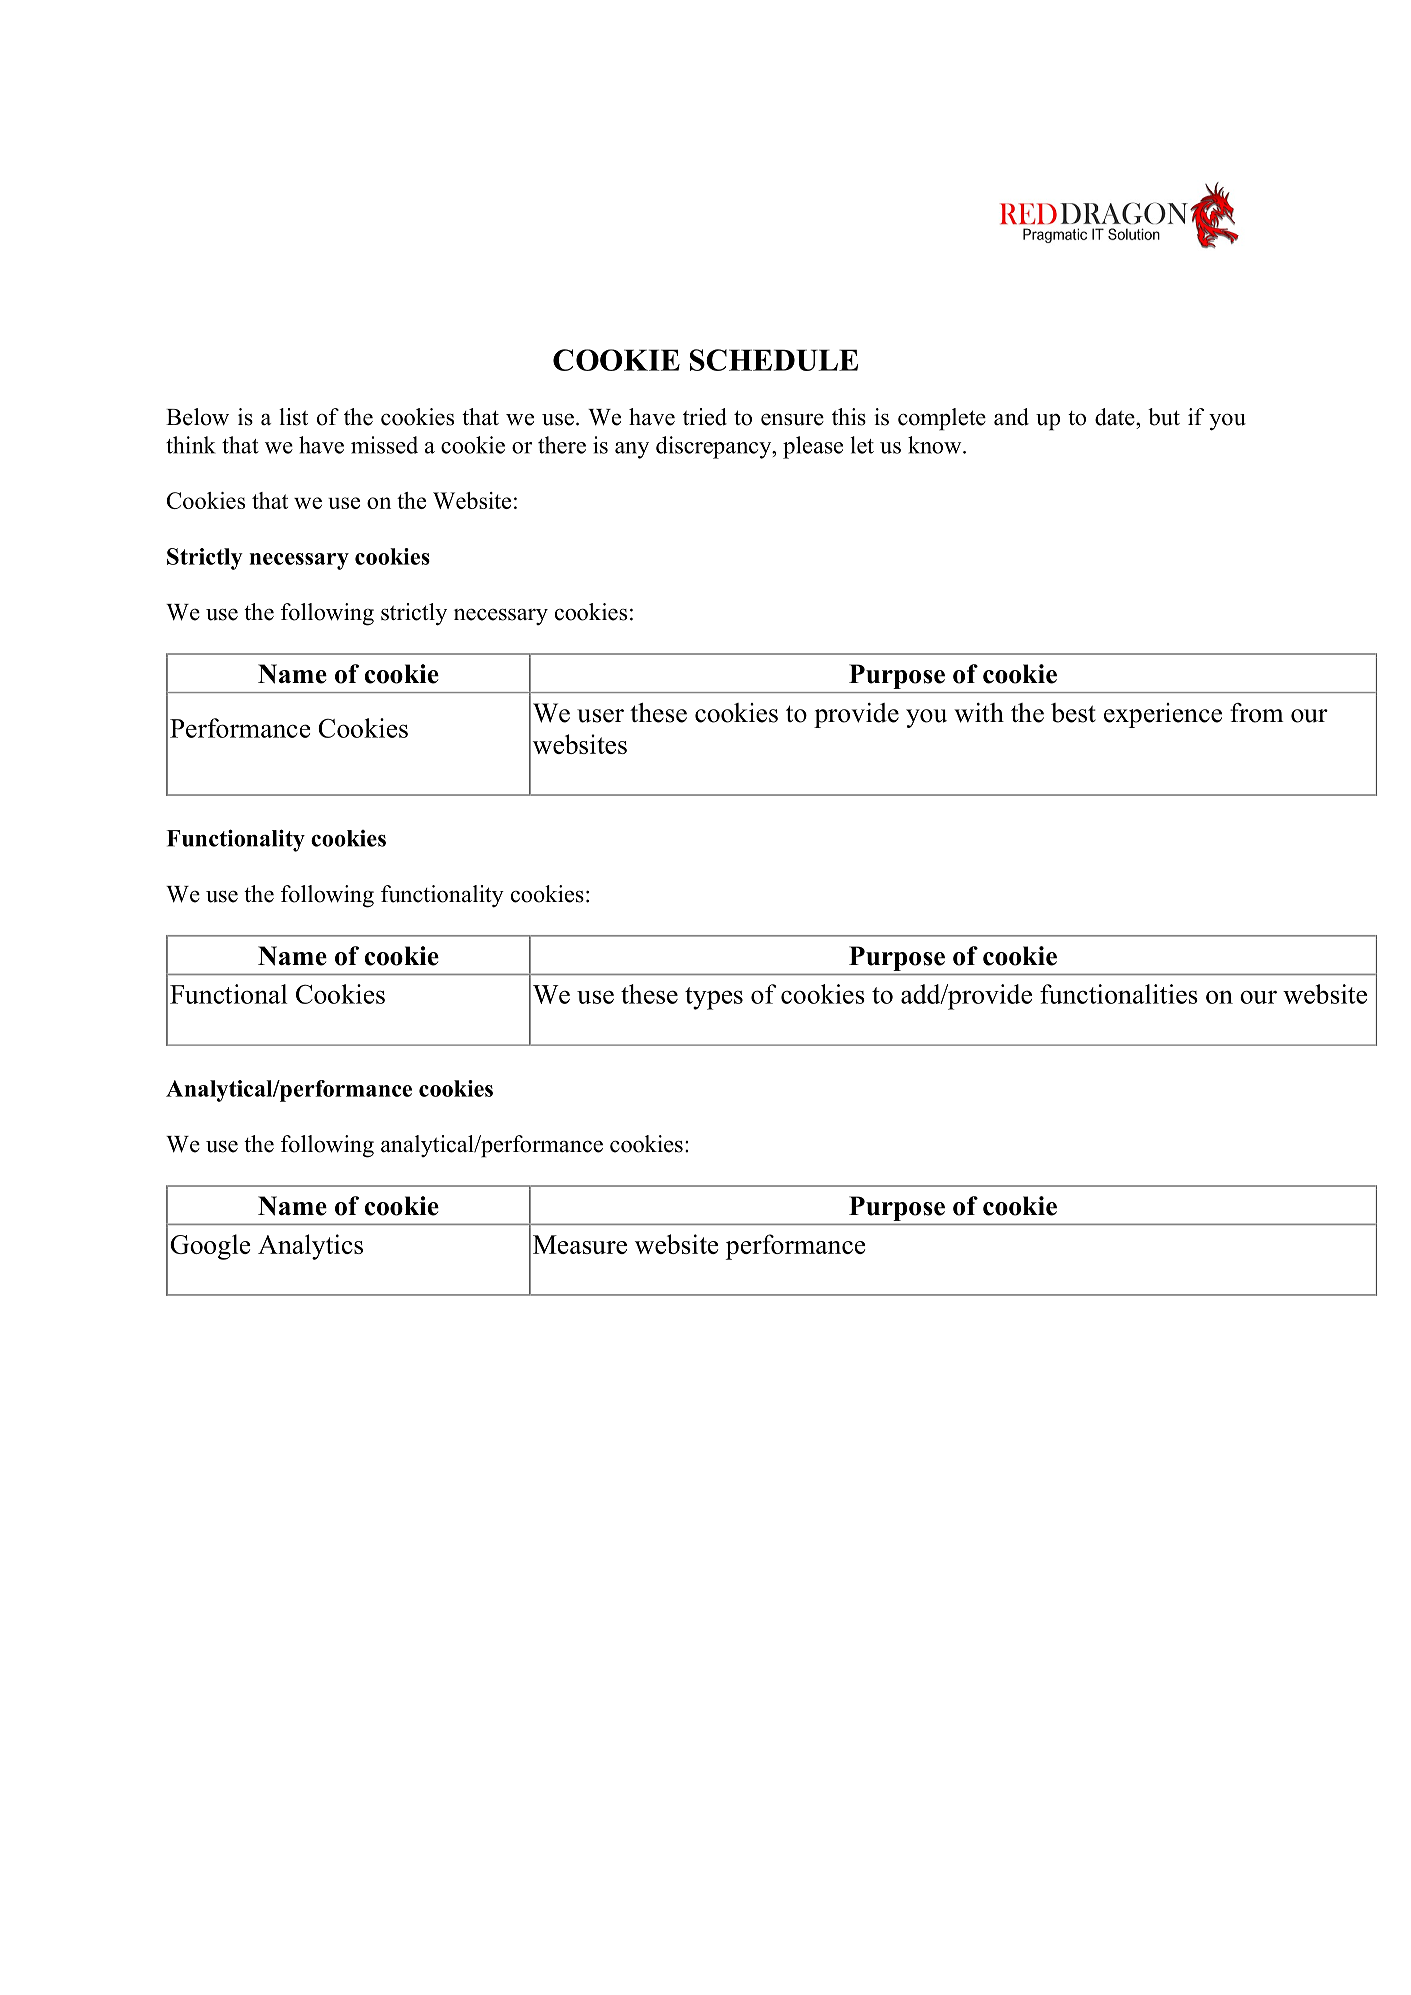  I want to click on any, so click(632, 450).
